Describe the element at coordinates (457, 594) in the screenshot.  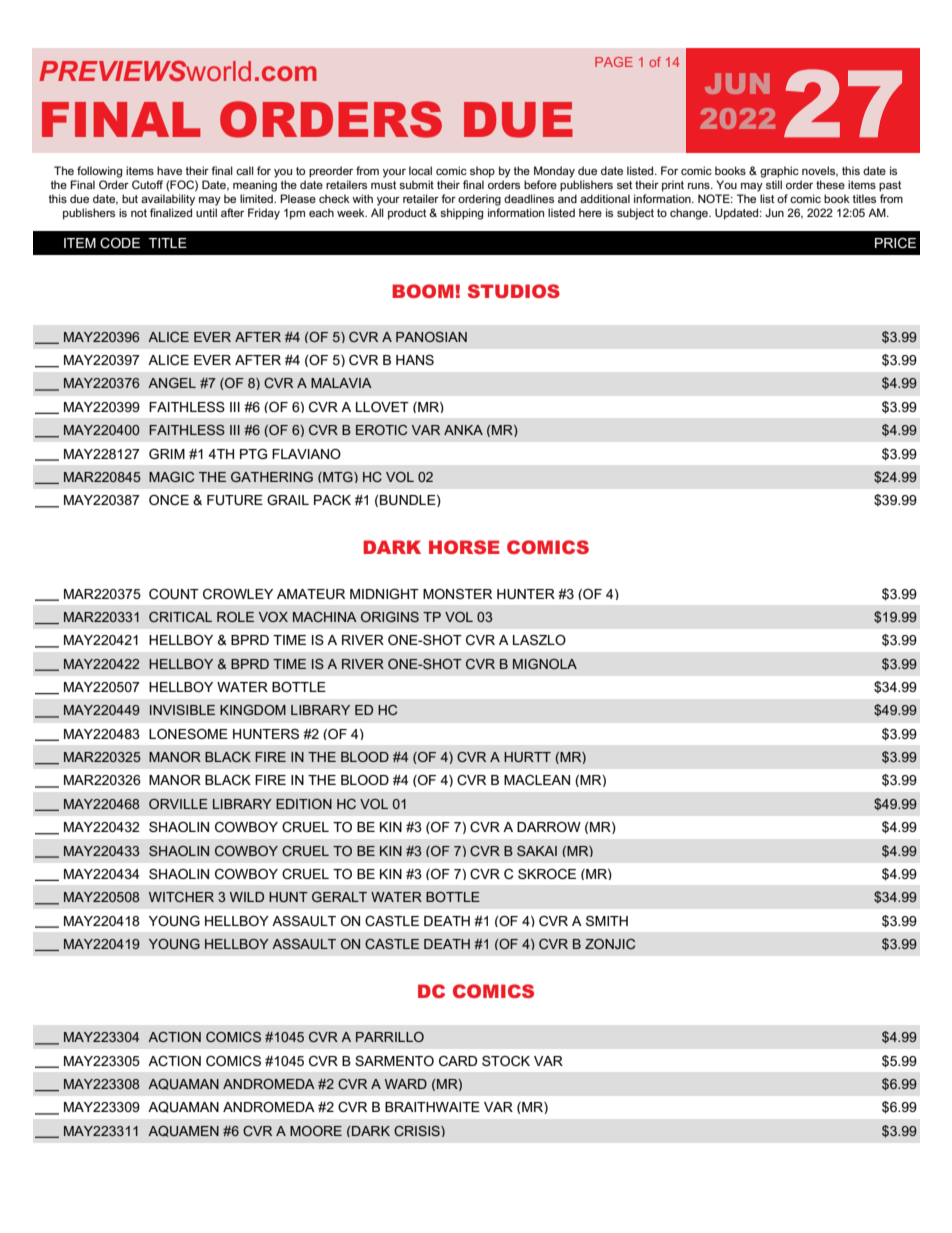
I see `MONSTER` at that location.
